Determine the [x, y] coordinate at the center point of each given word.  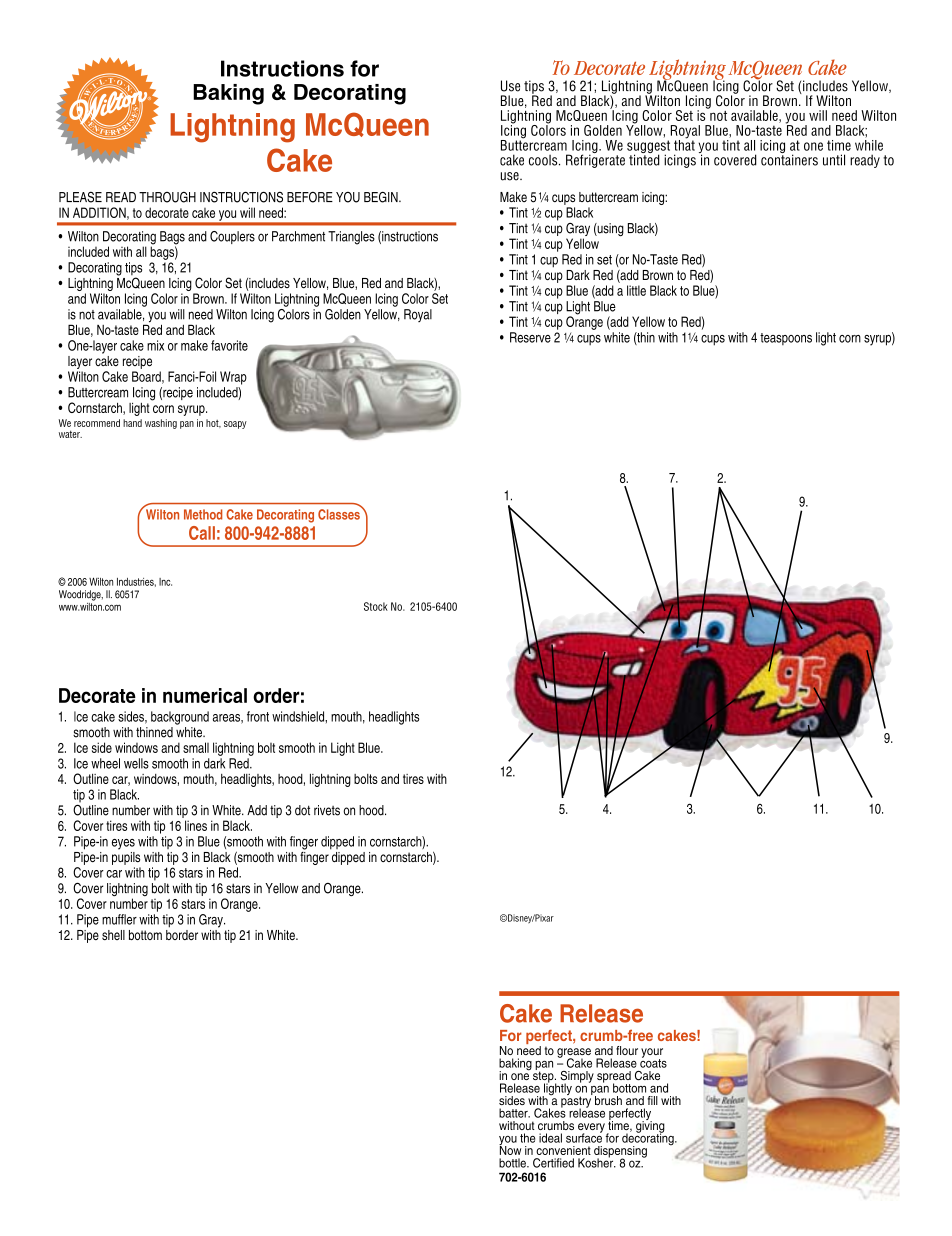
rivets [327, 810]
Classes [340, 513]
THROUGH [167, 197]
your [652, 1054]
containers [789, 159]
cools [544, 160]
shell [113, 935]
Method [203, 514]
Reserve [530, 337]
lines [196, 825]
